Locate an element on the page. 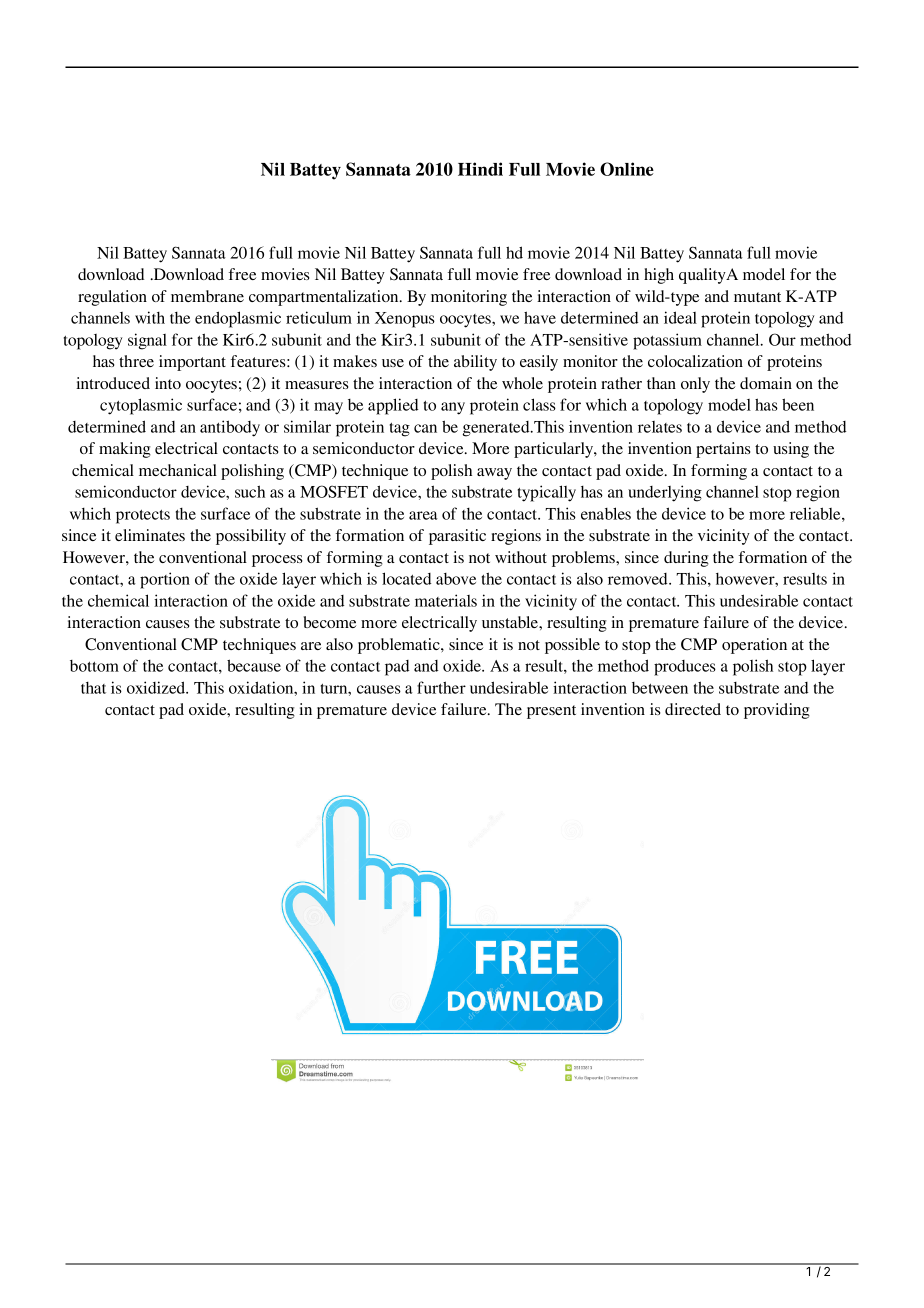 The width and height of the page is (924, 1308). potassium is located at coordinates (667, 341).
